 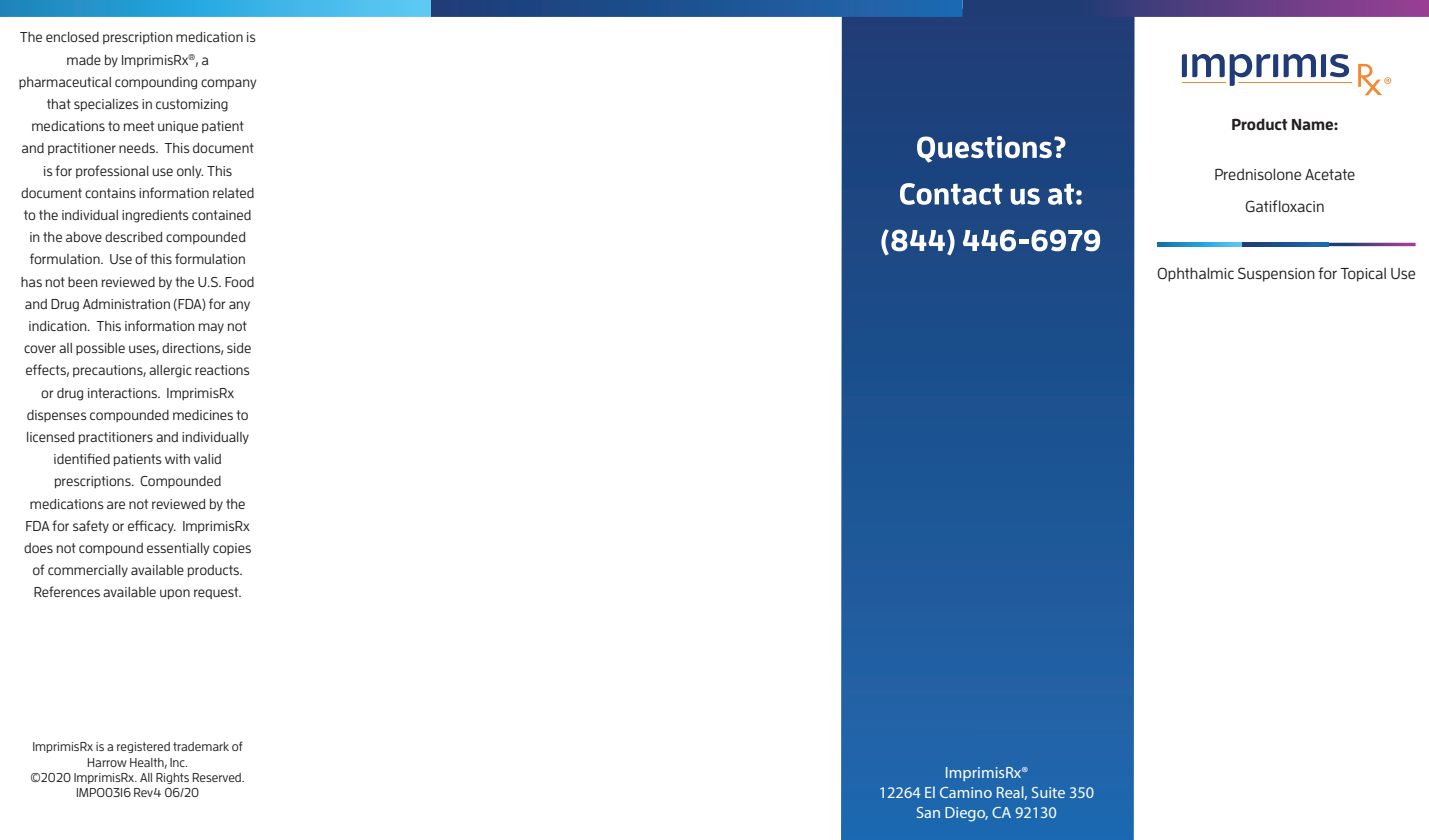 What do you see at coordinates (1195, 274) in the image?
I see `Ophthalmic` at bounding box center [1195, 274].
